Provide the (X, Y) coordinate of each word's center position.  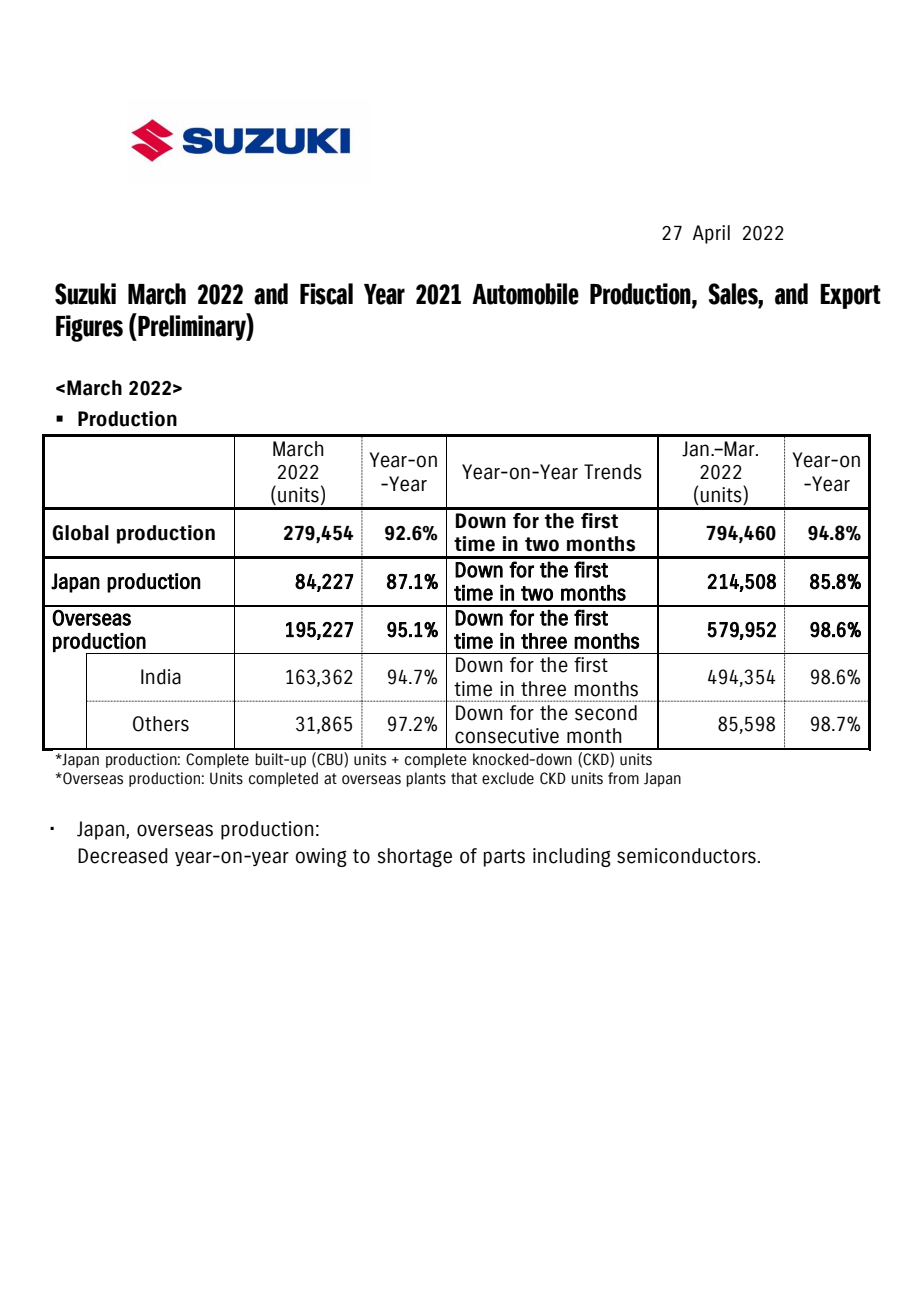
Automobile (525, 294)
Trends (613, 472)
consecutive (507, 736)
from (623, 778)
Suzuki (85, 294)
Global (80, 533)
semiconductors (686, 856)
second (606, 713)
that (464, 778)
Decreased (123, 856)
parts (504, 858)
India (161, 677)
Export (850, 296)
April (711, 234)
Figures (89, 328)
